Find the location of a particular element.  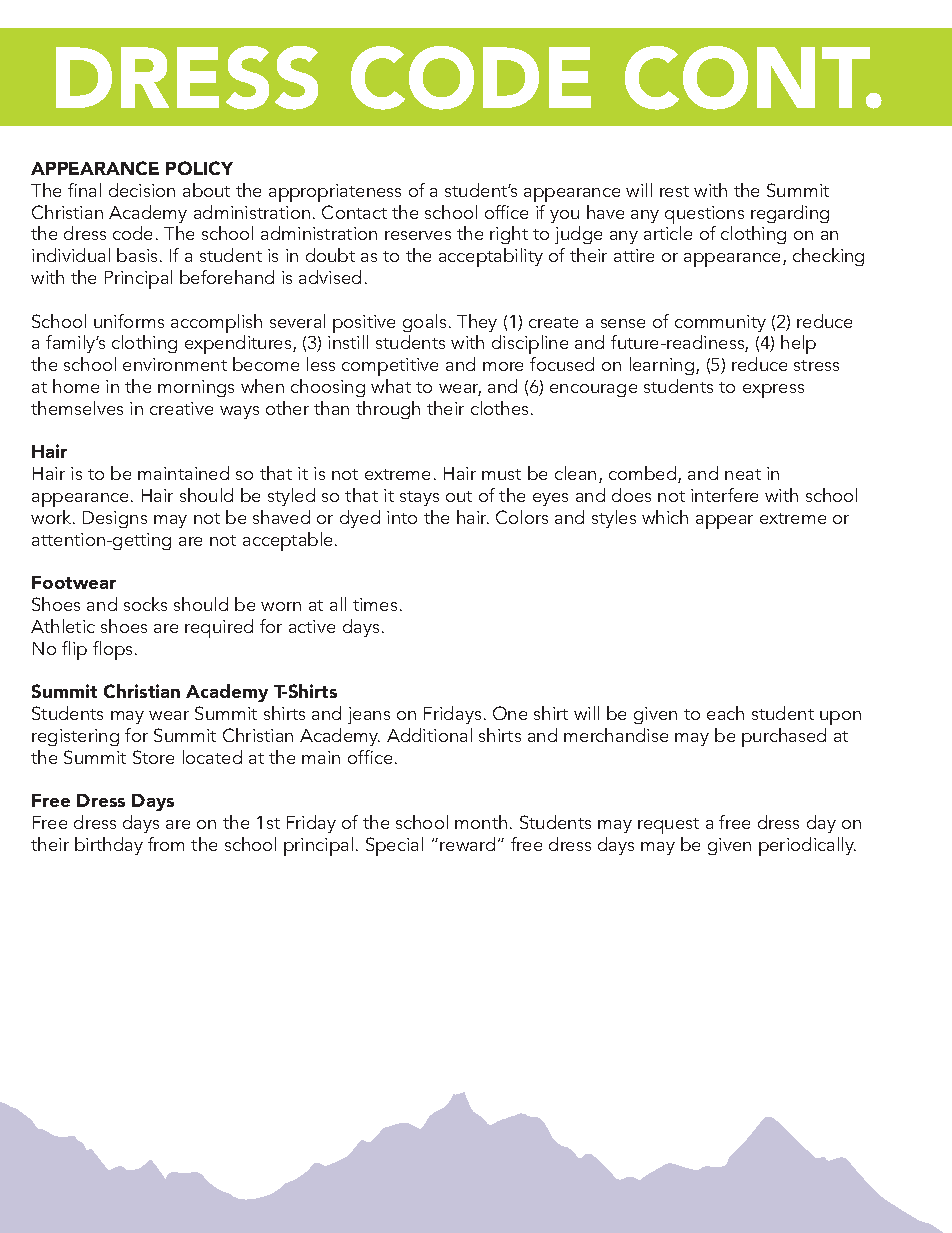

environment is located at coordinates (175, 364).
